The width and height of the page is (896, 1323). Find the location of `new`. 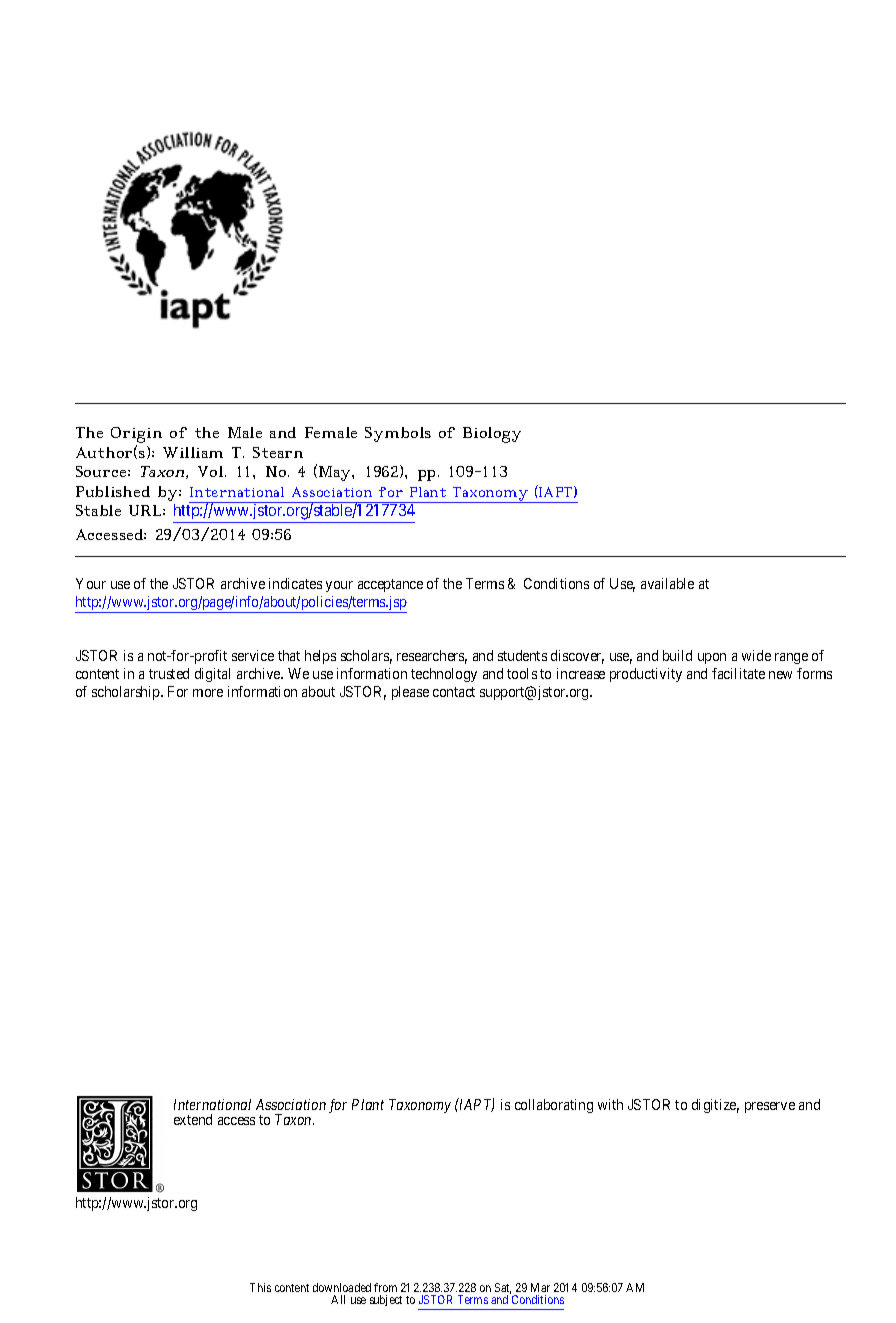

new is located at coordinates (780, 675).
